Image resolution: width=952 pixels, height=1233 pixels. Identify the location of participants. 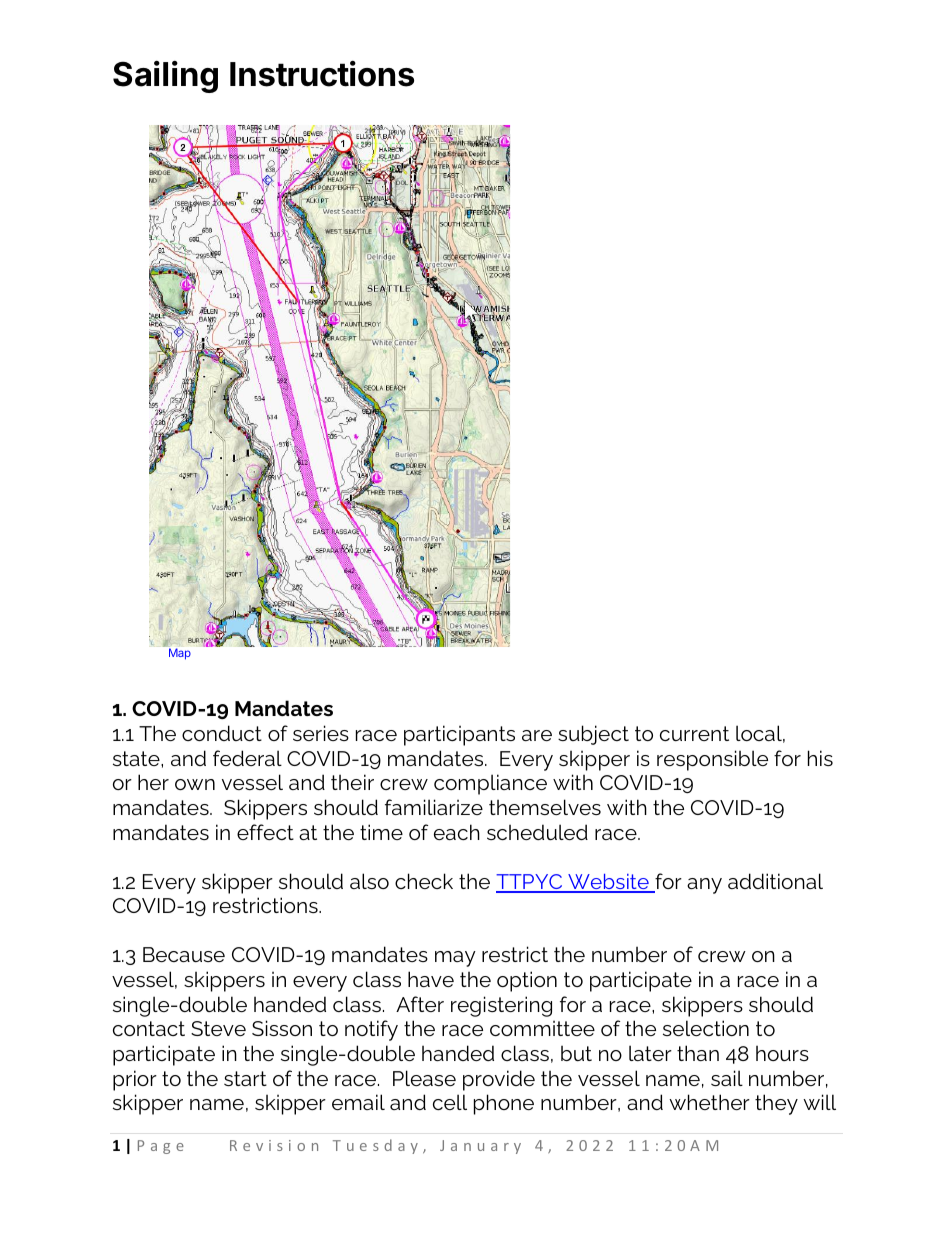
(459, 735).
